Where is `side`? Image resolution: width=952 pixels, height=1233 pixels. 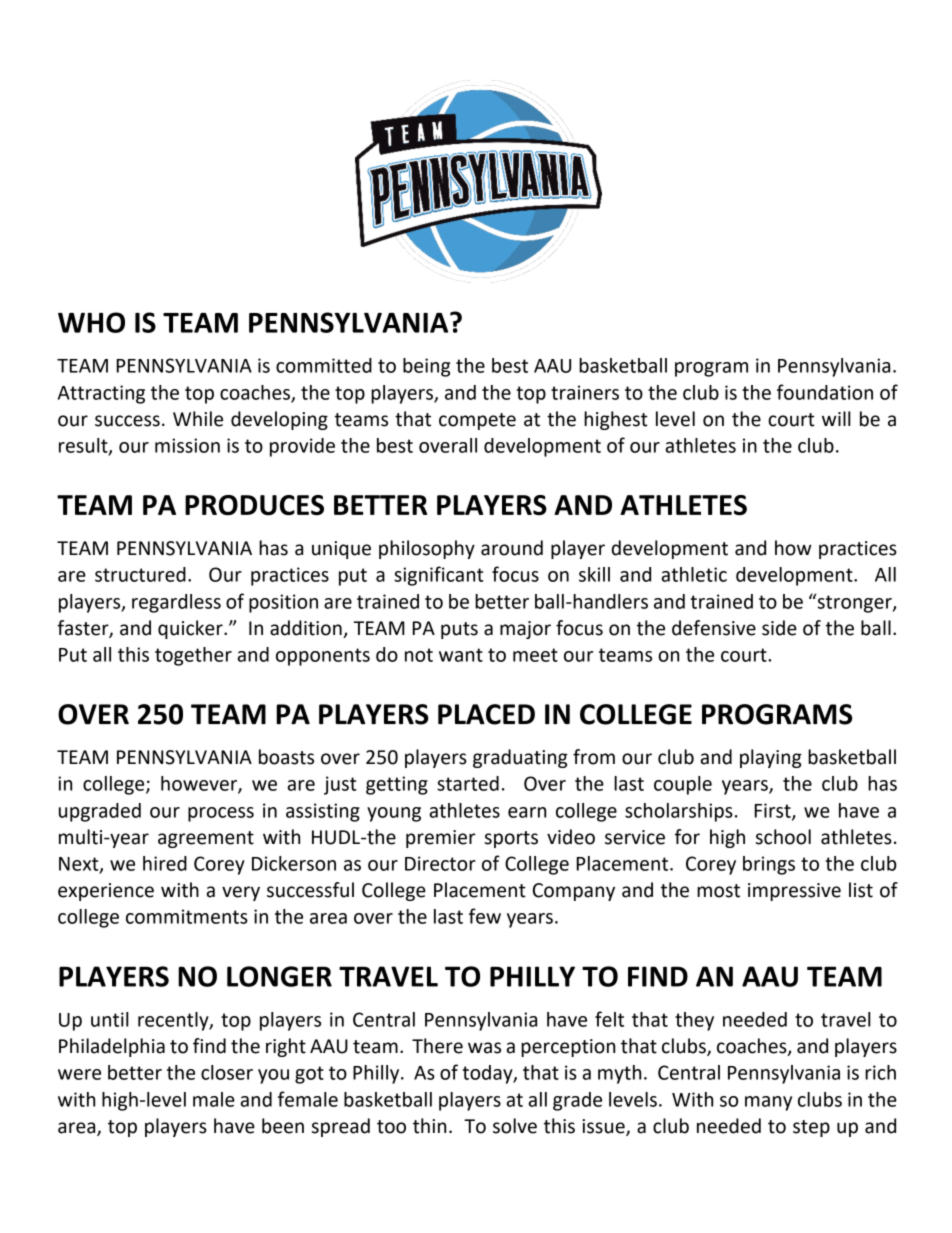
side is located at coordinates (779, 628).
